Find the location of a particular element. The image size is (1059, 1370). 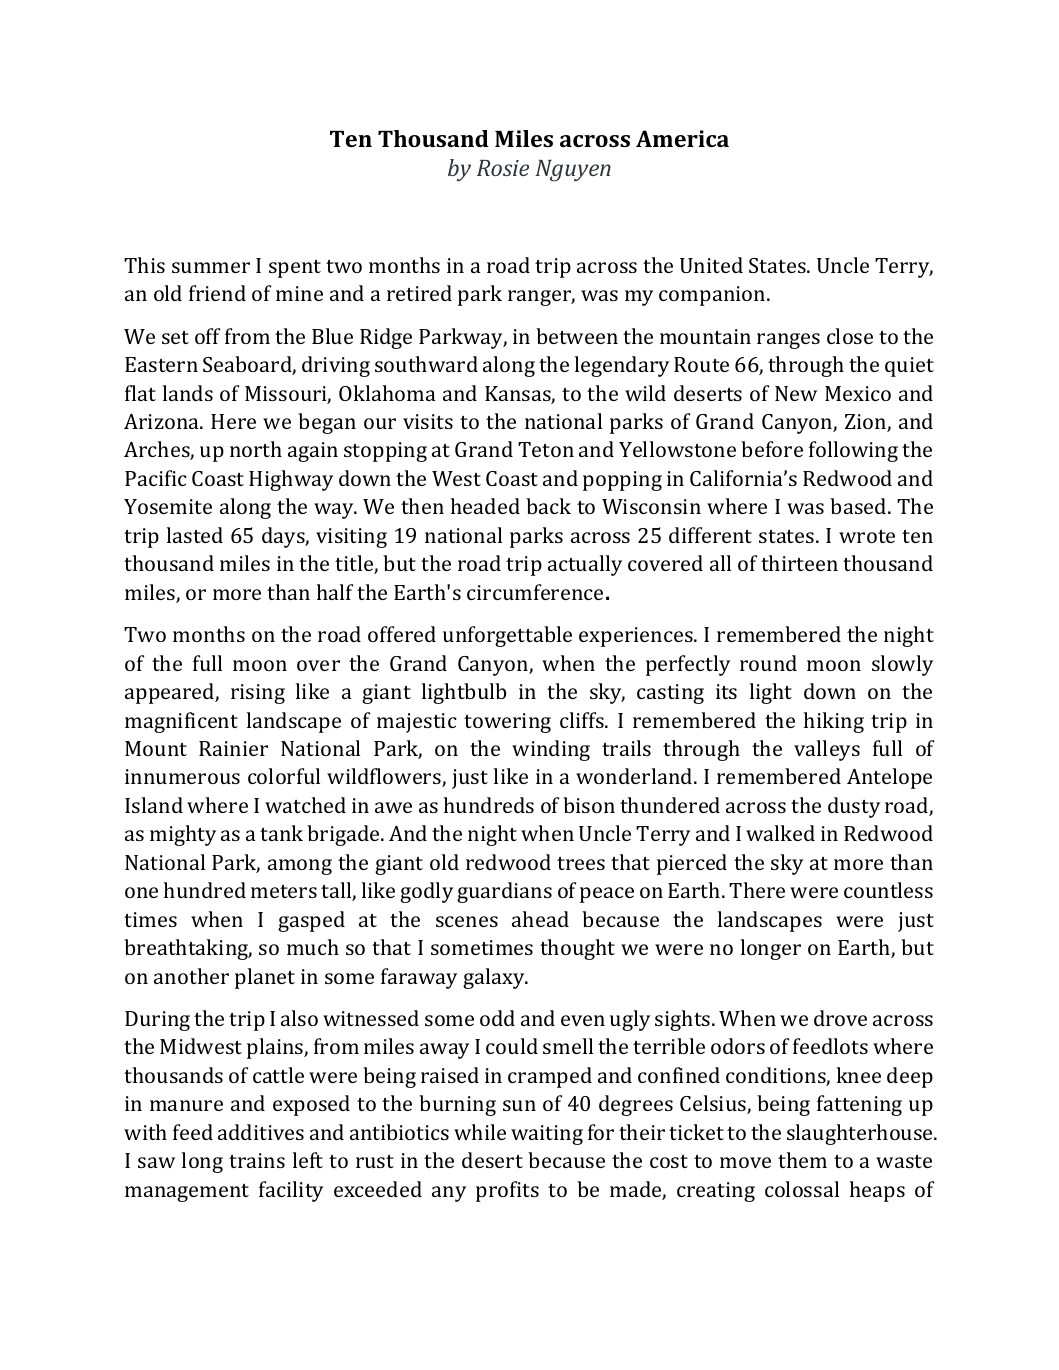

Teton is located at coordinates (546, 449).
